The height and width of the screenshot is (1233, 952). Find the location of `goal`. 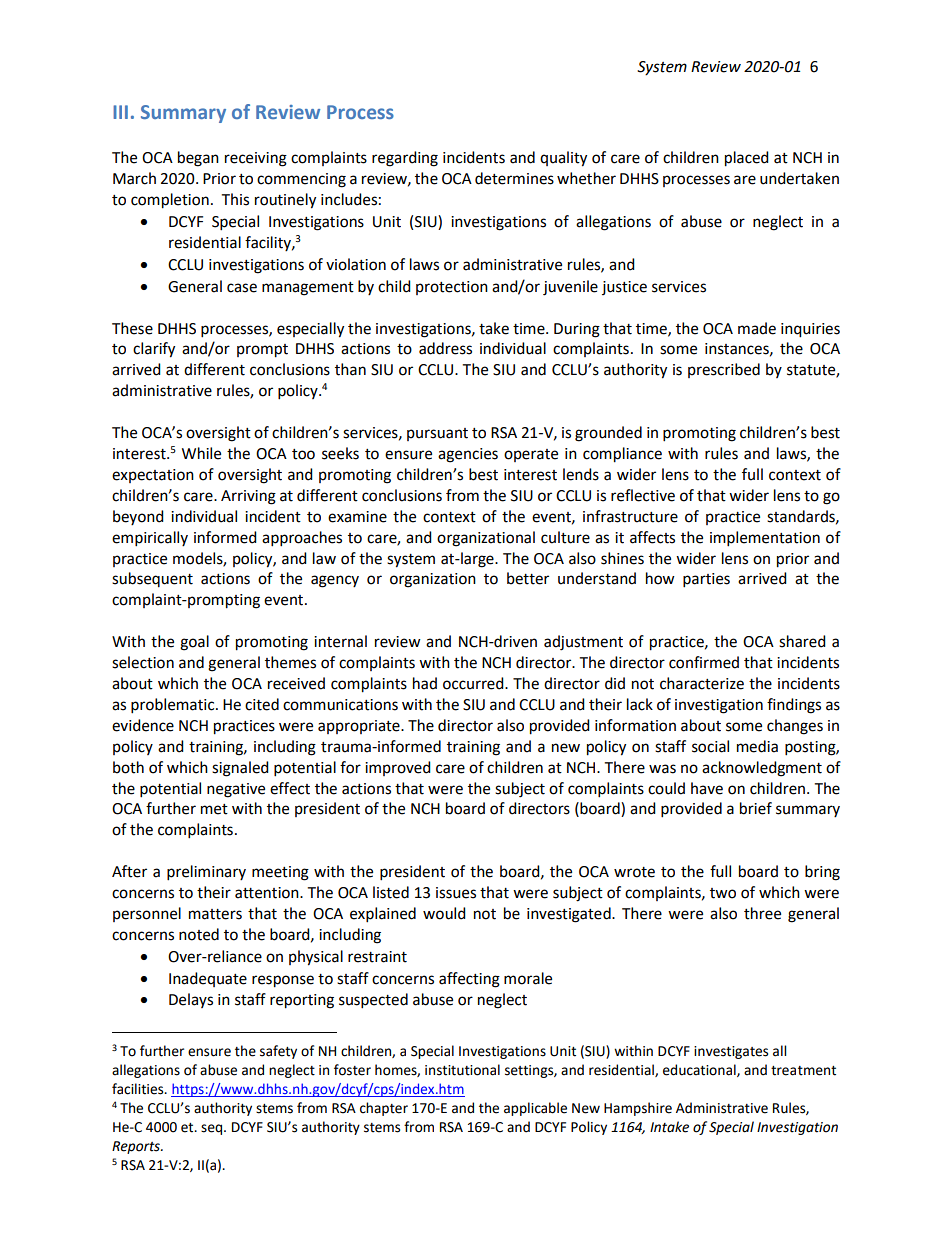

goal is located at coordinates (194, 643).
